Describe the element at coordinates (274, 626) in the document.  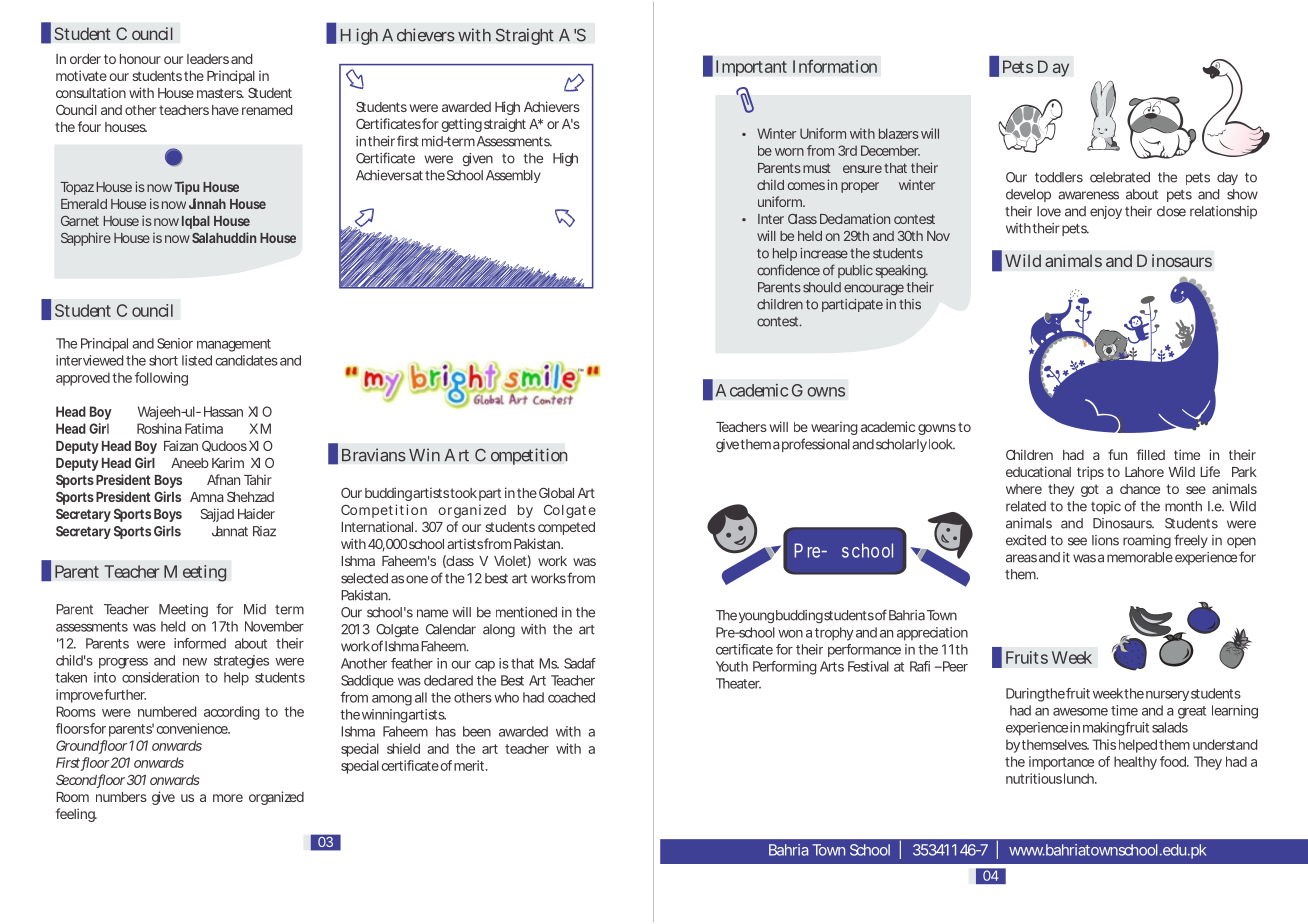
I see `November` at that location.
